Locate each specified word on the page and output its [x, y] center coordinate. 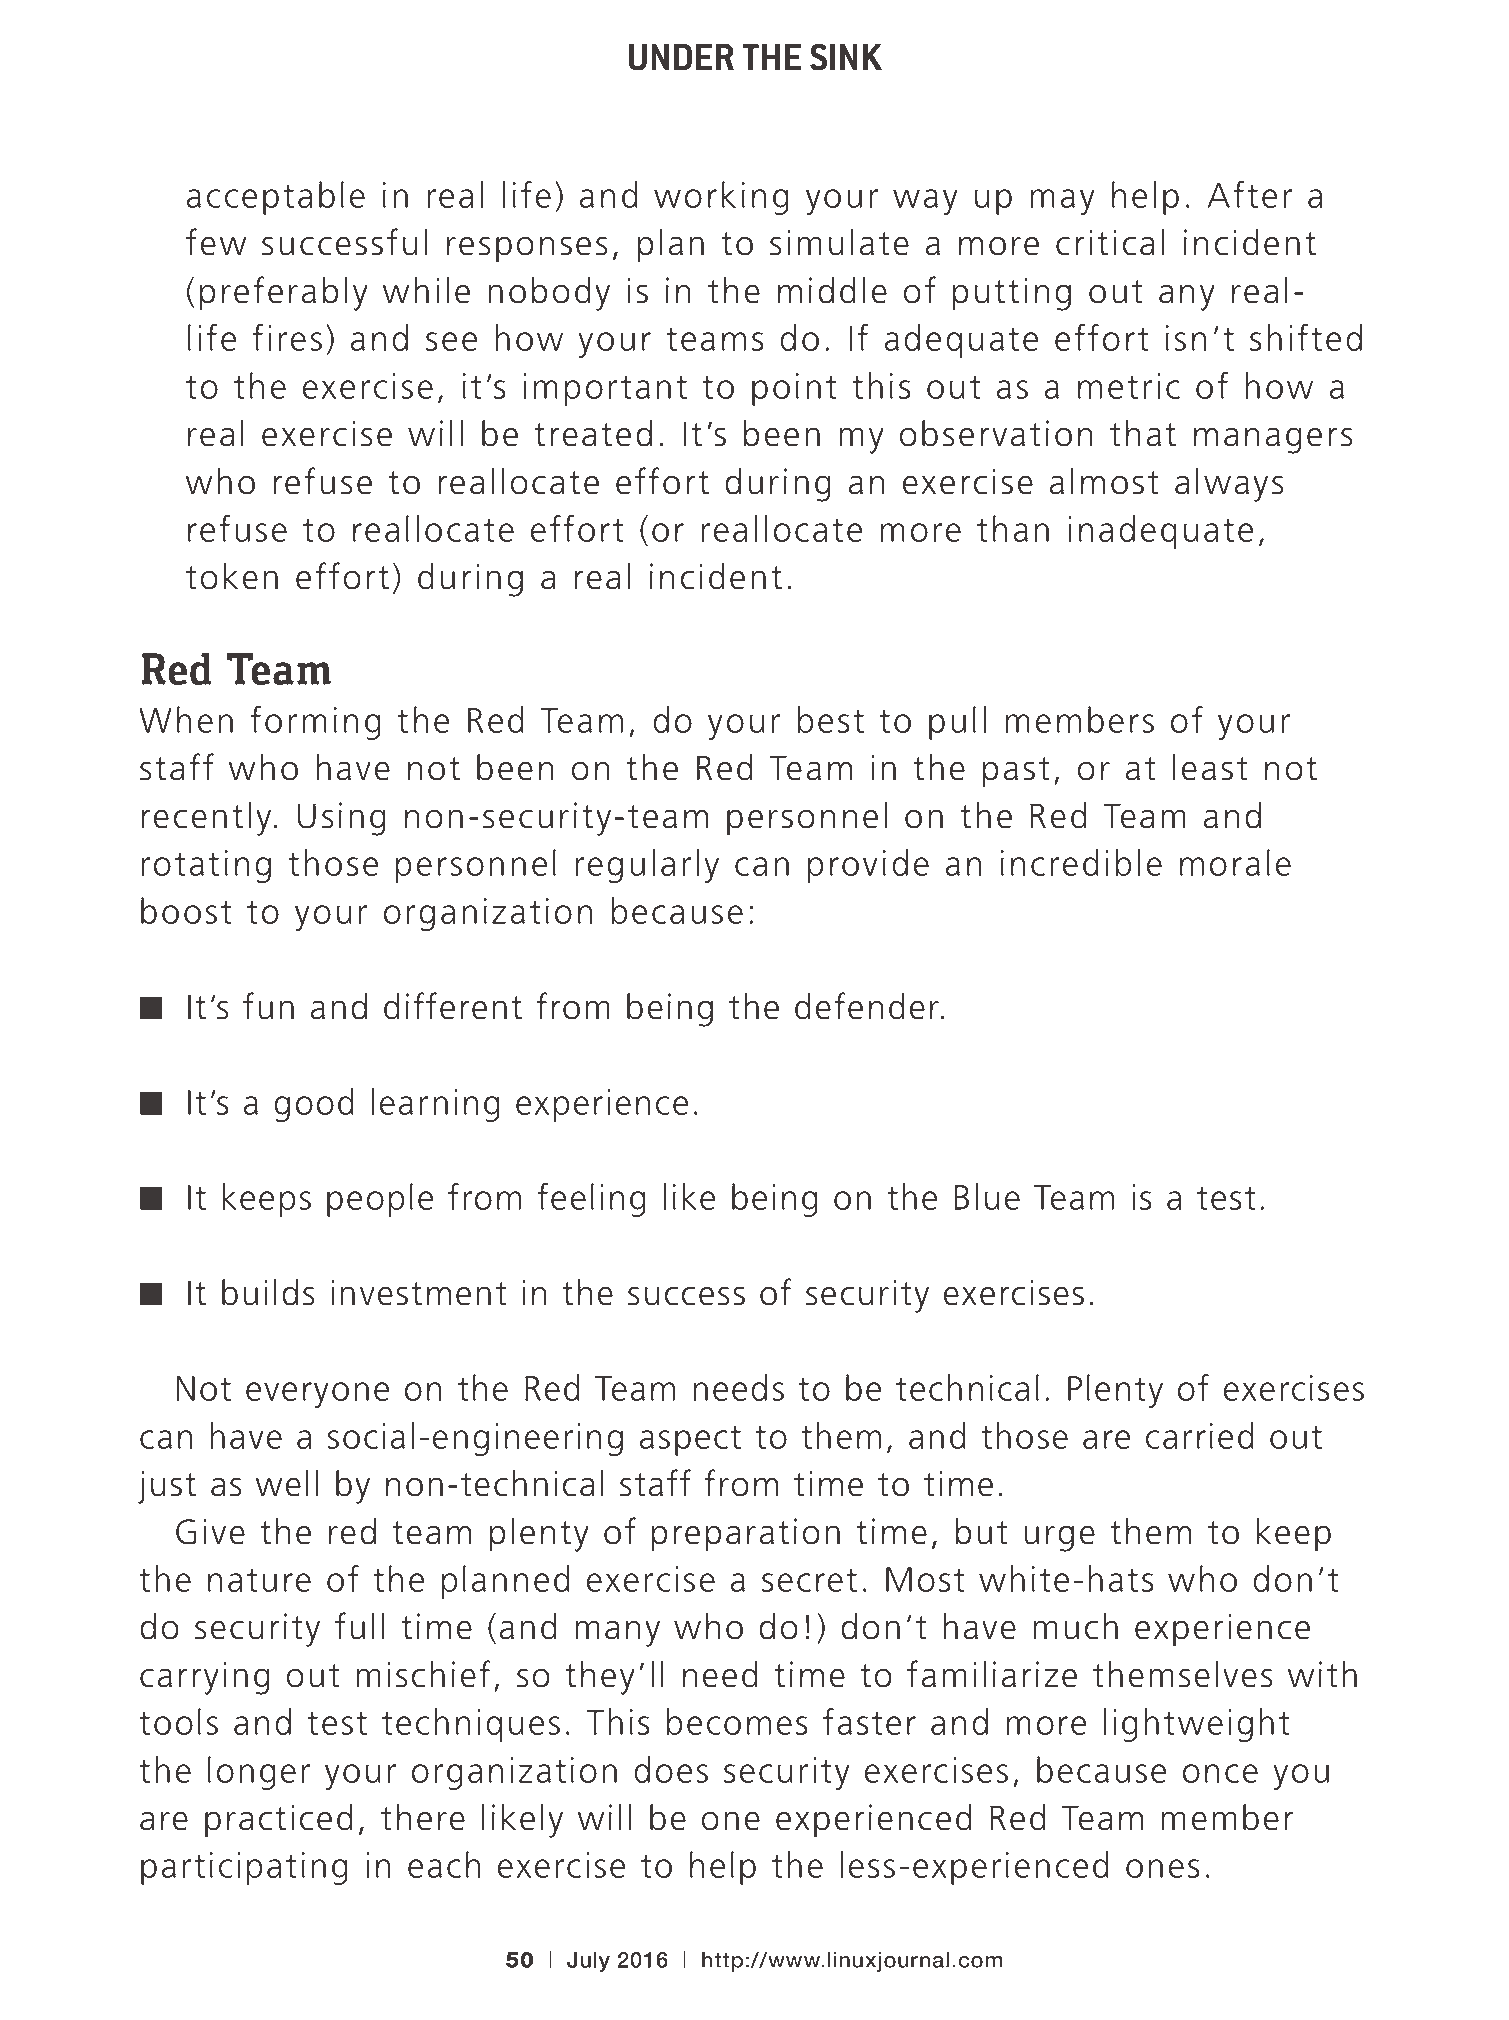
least [1210, 767]
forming [315, 723]
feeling [591, 1200]
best [831, 719]
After [1249, 194]
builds [268, 1292]
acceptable [276, 198]
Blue [987, 1196]
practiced [279, 1821]
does [671, 1769]
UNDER [681, 57]
